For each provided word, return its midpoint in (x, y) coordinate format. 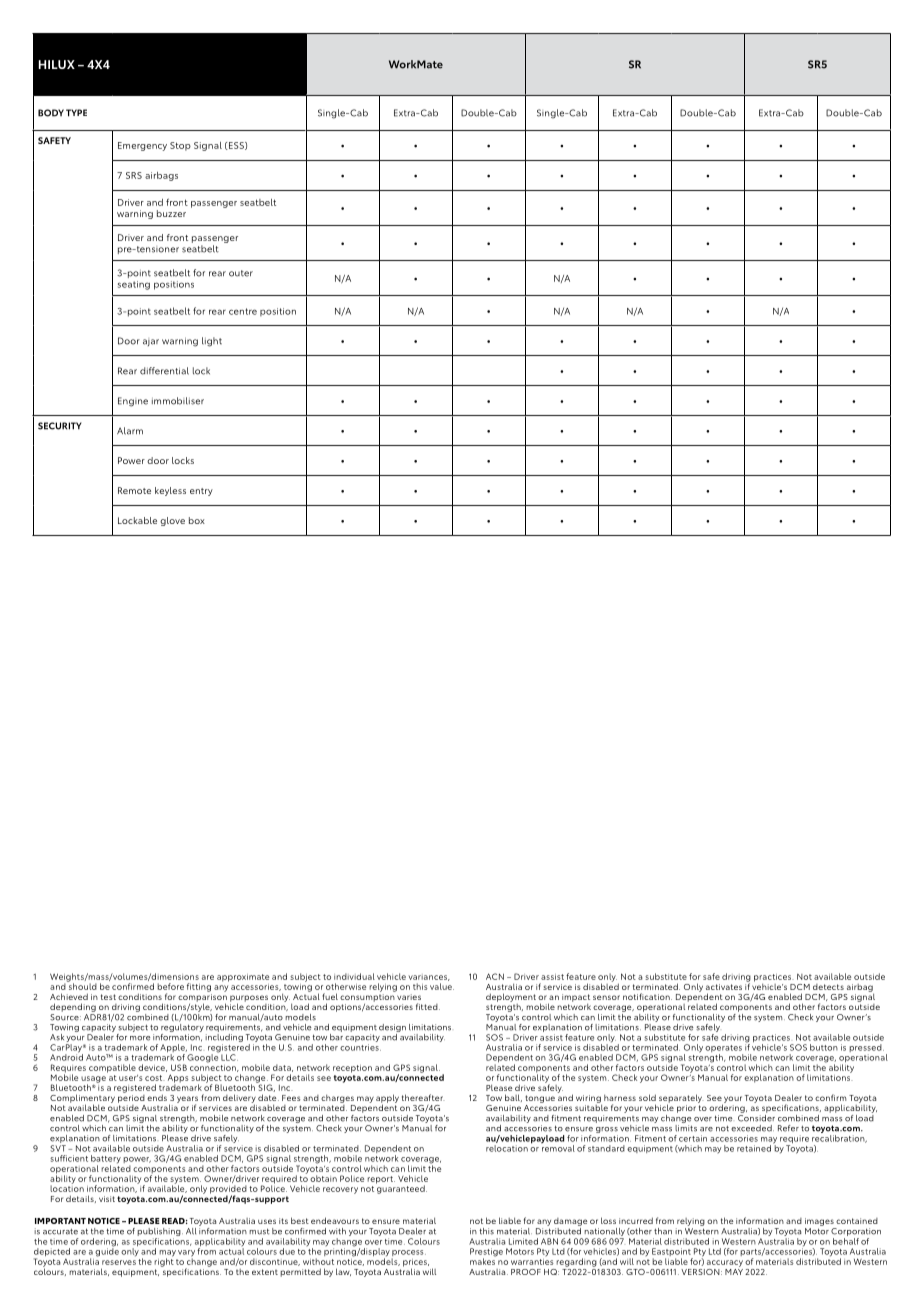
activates (724, 987)
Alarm (130, 431)
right (164, 1261)
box (197, 520)
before (170, 986)
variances (429, 978)
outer (241, 273)
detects (828, 987)
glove (172, 521)
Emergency (142, 146)
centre (243, 311)
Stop (180, 146)
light (212, 342)
